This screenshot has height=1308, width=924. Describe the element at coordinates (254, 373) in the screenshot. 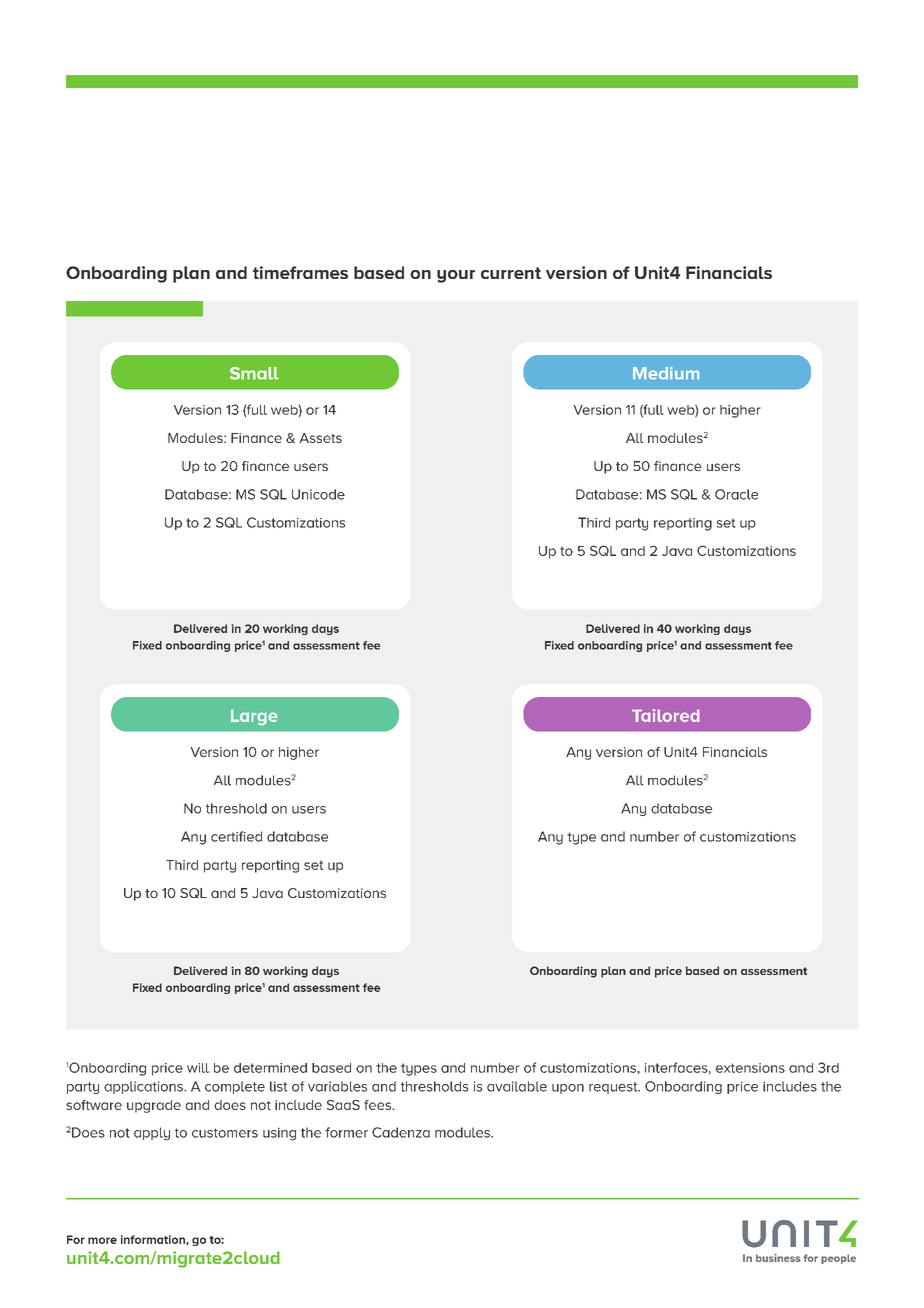

I see `Small` at that location.
